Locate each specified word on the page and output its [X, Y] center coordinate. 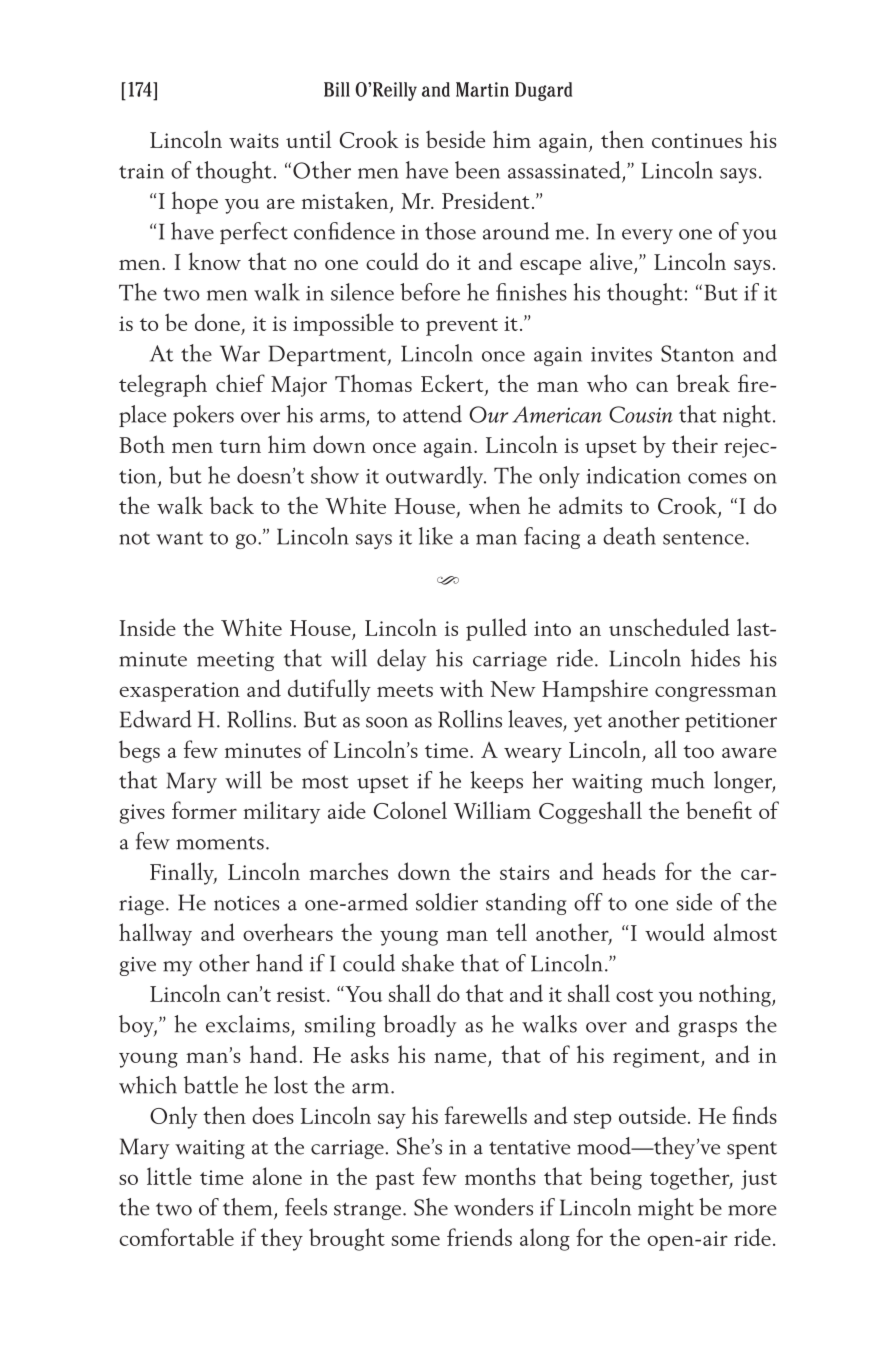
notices [247, 903]
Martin [482, 89]
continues [697, 140]
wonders [493, 1207]
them [247, 1207]
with [462, 688]
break [703, 383]
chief [240, 383]
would [675, 932]
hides [715, 658]
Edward [156, 719]
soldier [447, 902]
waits [254, 140]
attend [432, 414]
